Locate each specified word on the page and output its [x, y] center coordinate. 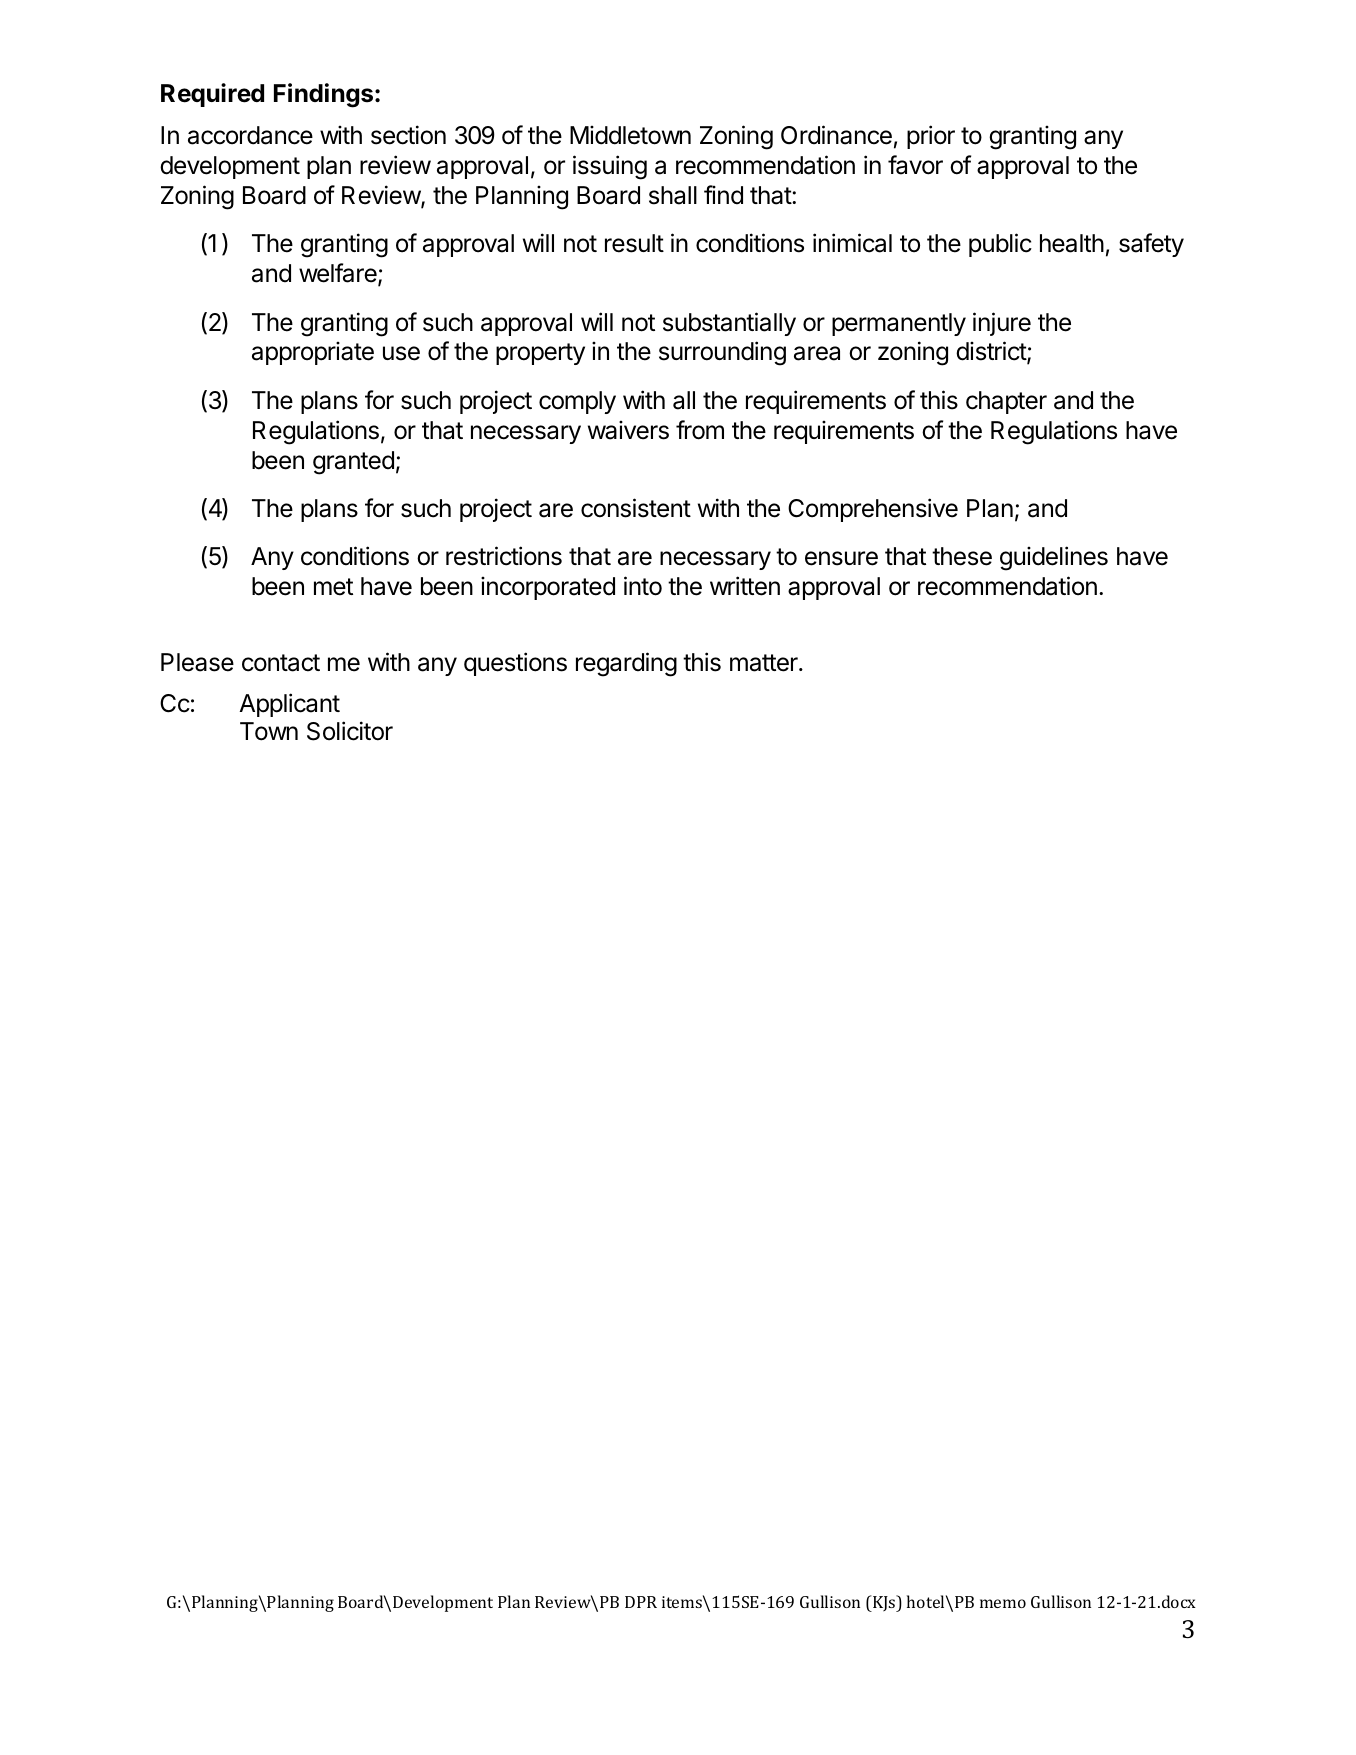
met [333, 587]
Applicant [289, 705]
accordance [250, 135]
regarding [626, 664]
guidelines [1054, 558]
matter [765, 663]
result [634, 243]
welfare [339, 274]
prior [931, 137]
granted [353, 463]
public [1000, 245]
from [700, 430]
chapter [1006, 402]
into [643, 586]
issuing [610, 167]
